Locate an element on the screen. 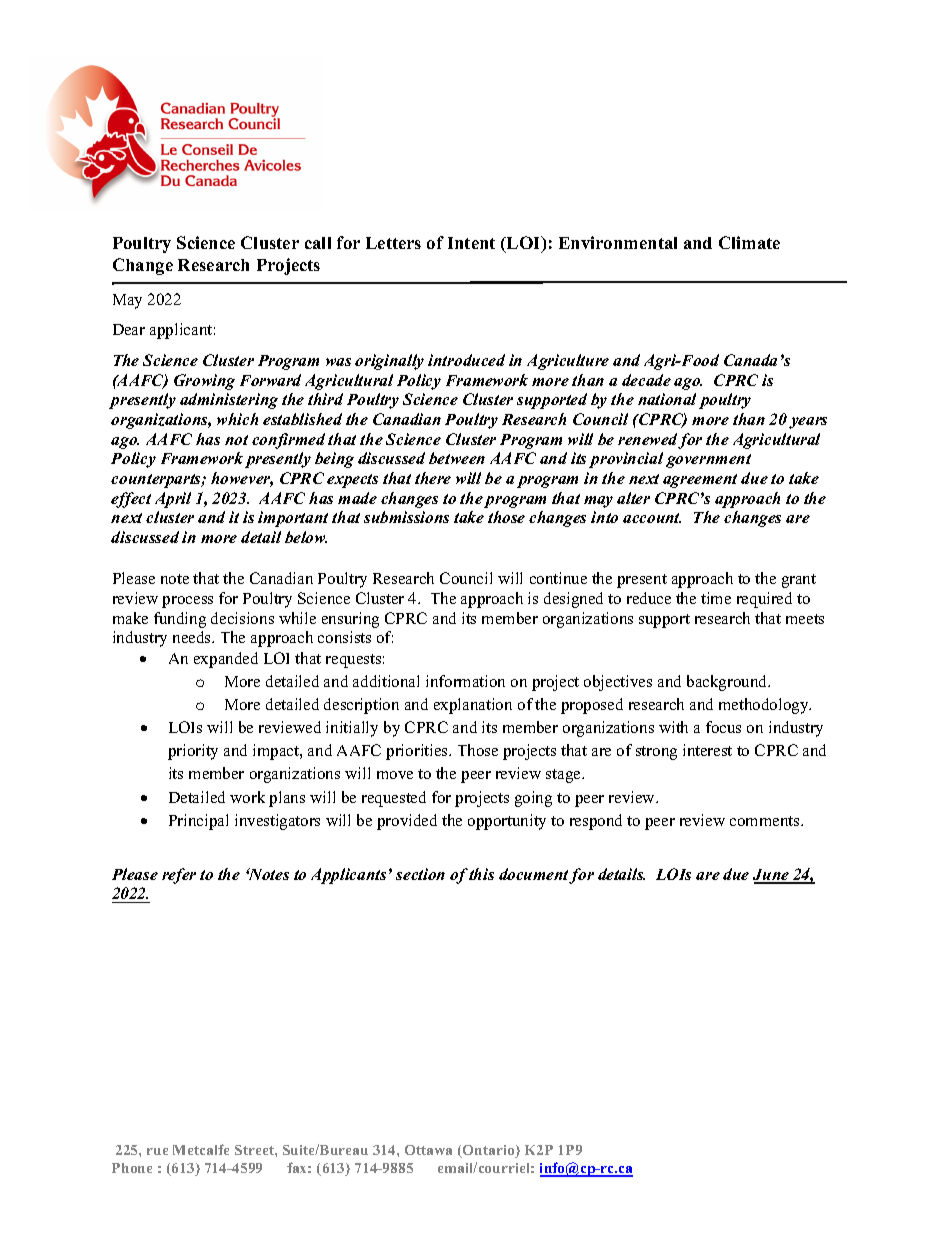 This screenshot has width=952, height=1233. expanded is located at coordinates (226, 660).
